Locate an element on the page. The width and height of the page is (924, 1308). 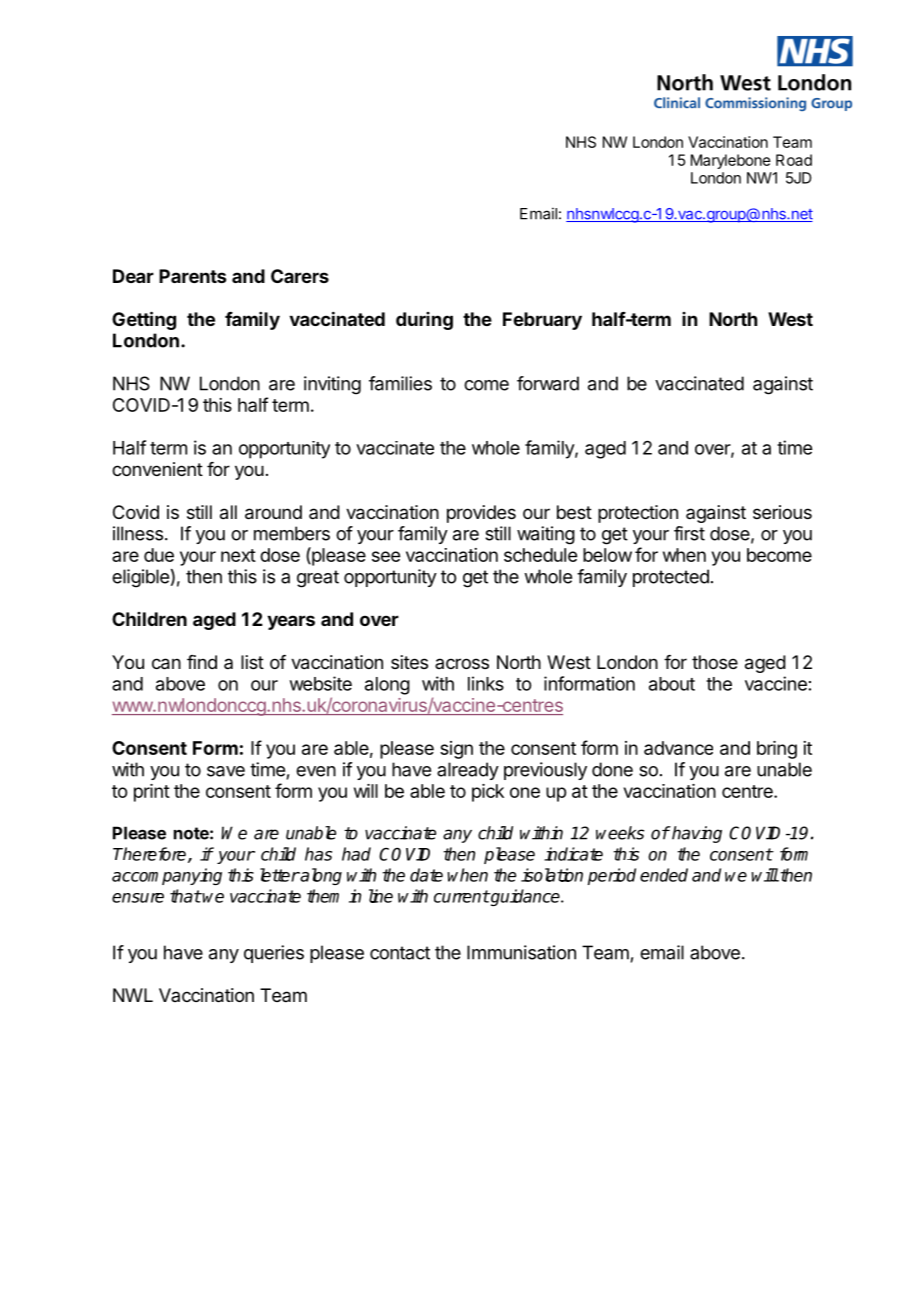
Carers is located at coordinates (300, 276).
